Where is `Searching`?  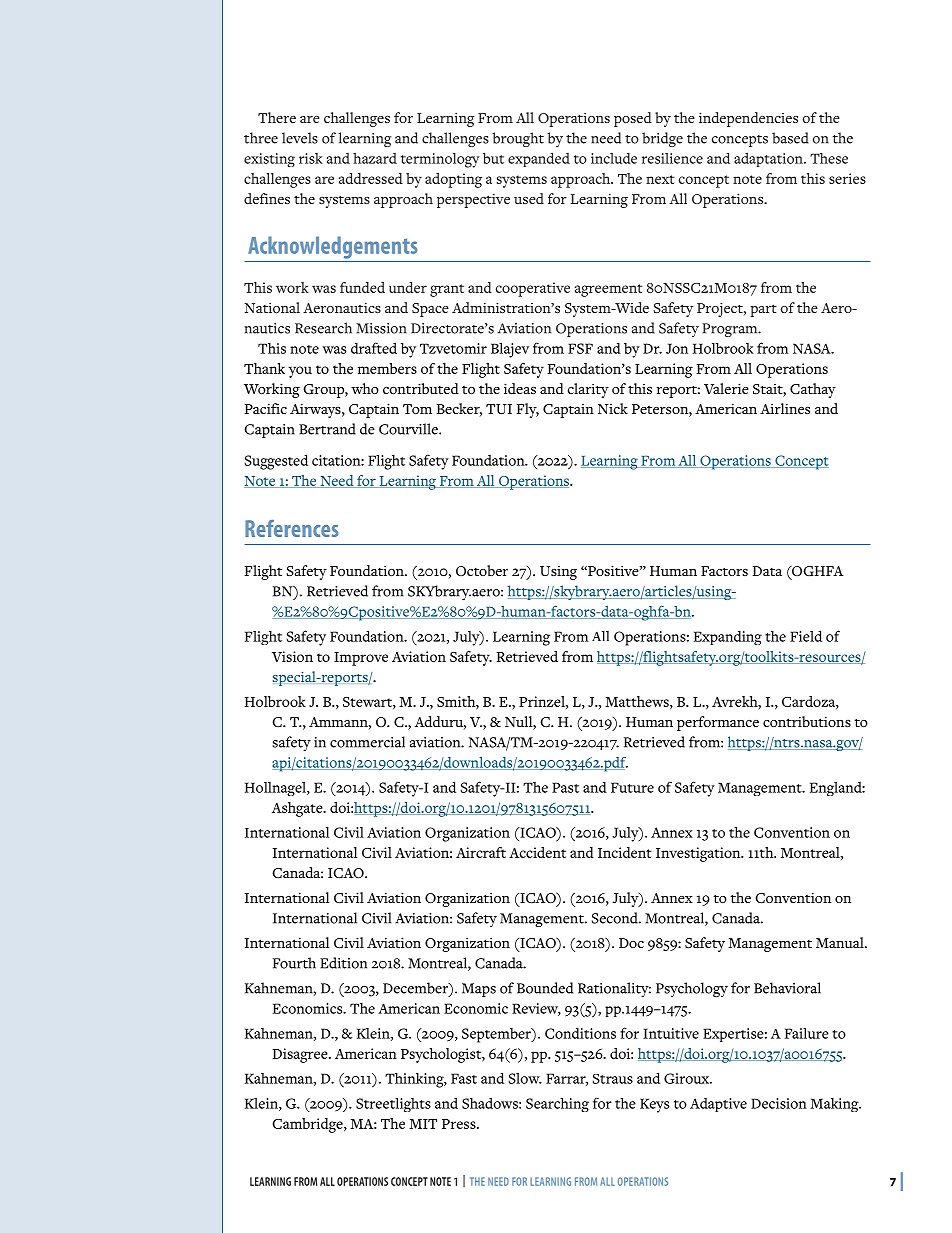
Searching is located at coordinates (557, 1105).
